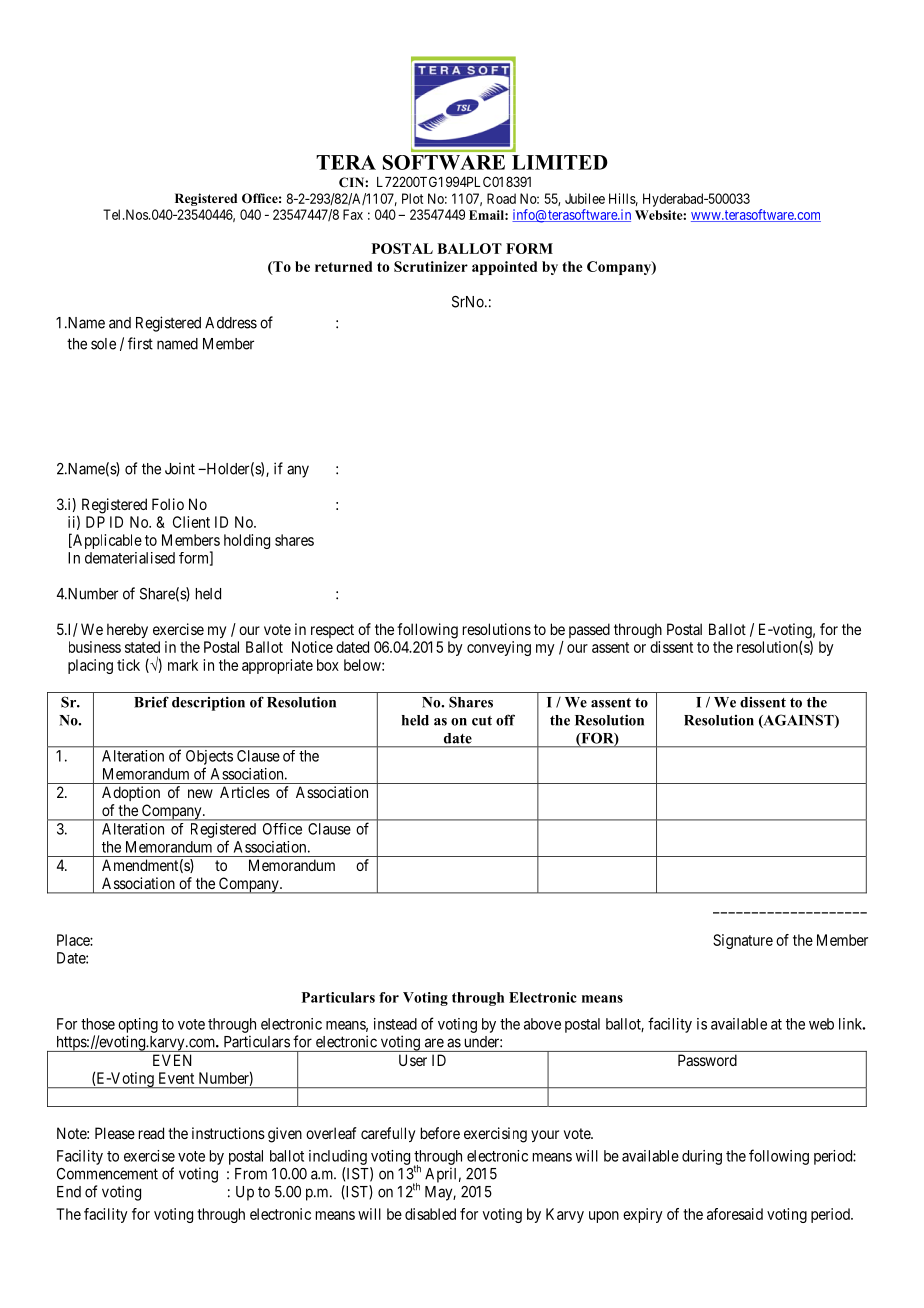 The width and height of the screenshot is (924, 1308). What do you see at coordinates (482, 721) in the screenshot?
I see `cut` at bounding box center [482, 721].
